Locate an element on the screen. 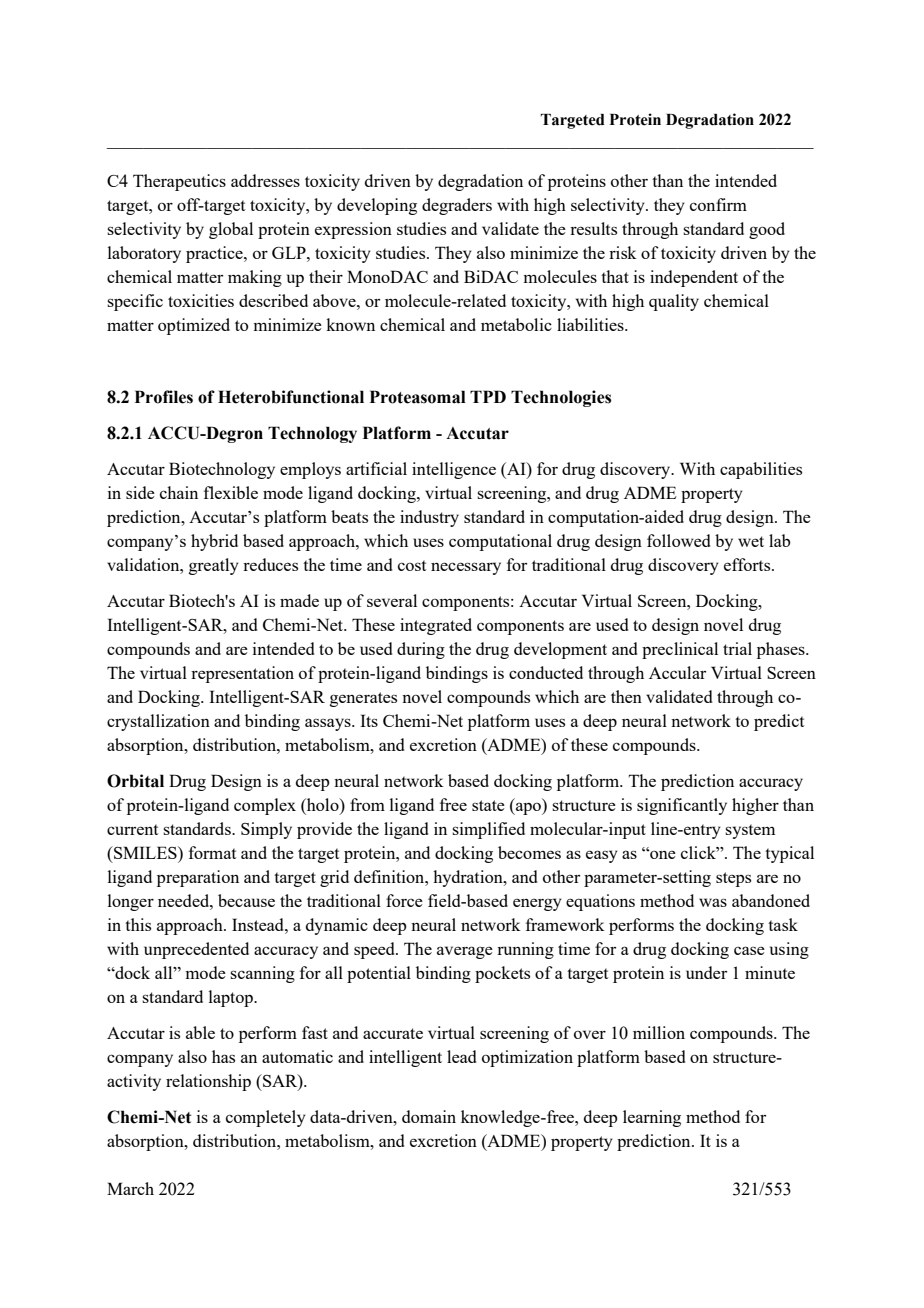 Image resolution: width=924 pixels, height=1308 pixels. domain is located at coordinates (429, 1116).
